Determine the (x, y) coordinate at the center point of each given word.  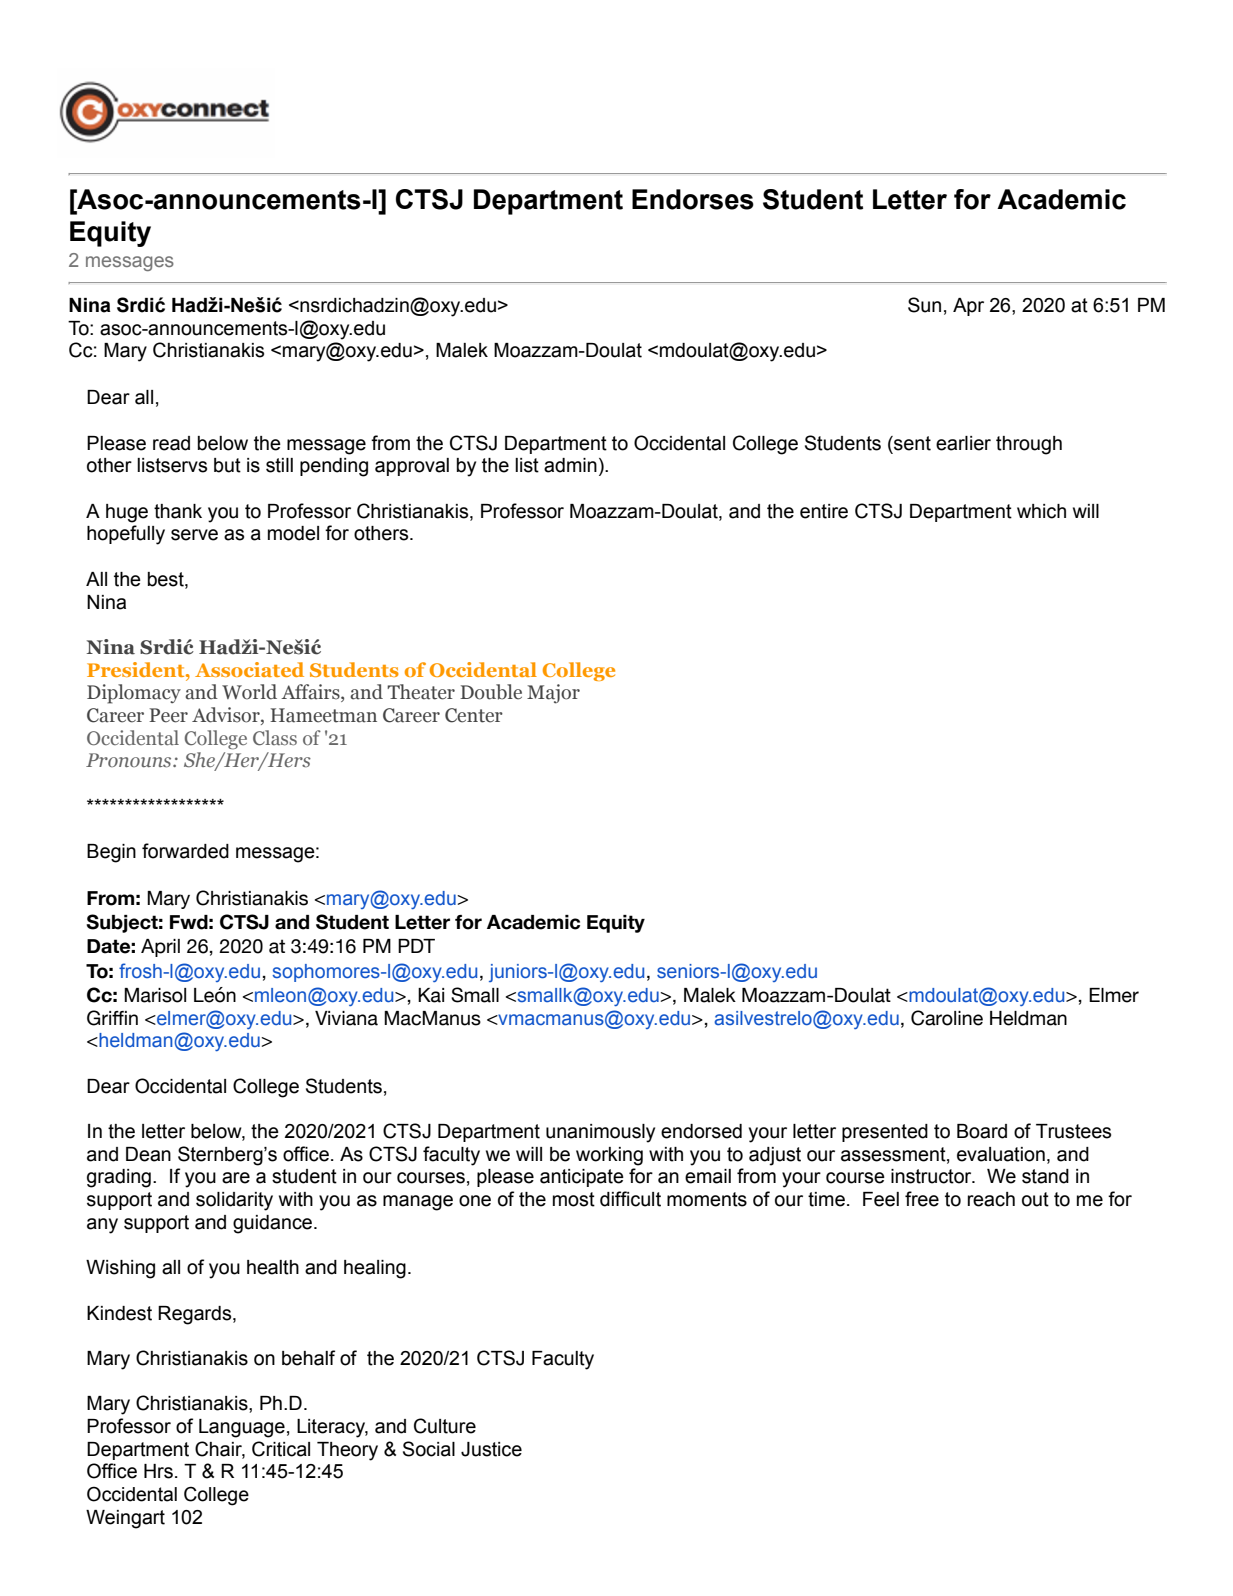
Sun (924, 305)
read (171, 443)
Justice (491, 1449)
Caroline (947, 1018)
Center (474, 715)
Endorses (693, 199)
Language (242, 1428)
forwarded (185, 851)
